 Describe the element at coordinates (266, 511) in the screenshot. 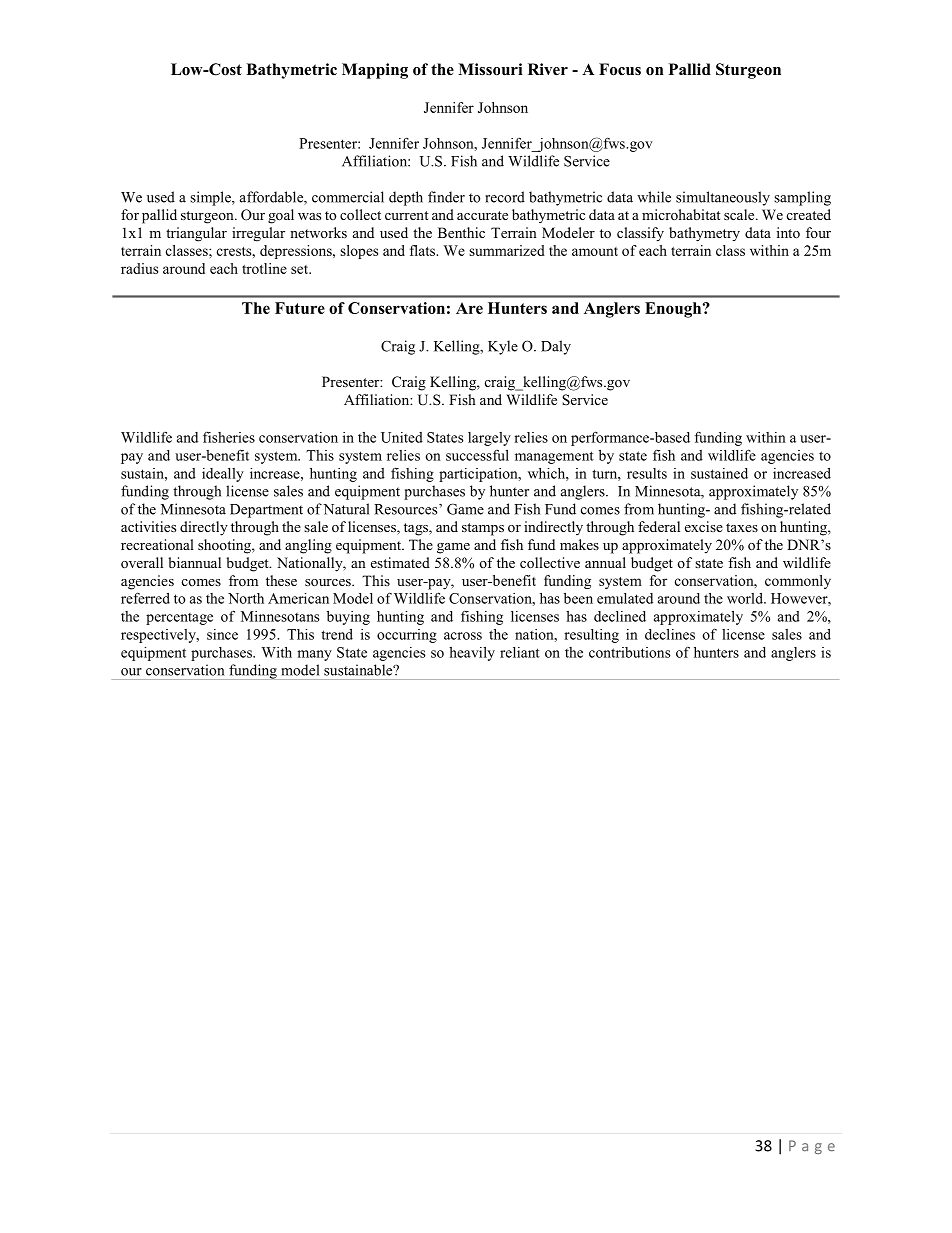

I see `Department` at that location.
